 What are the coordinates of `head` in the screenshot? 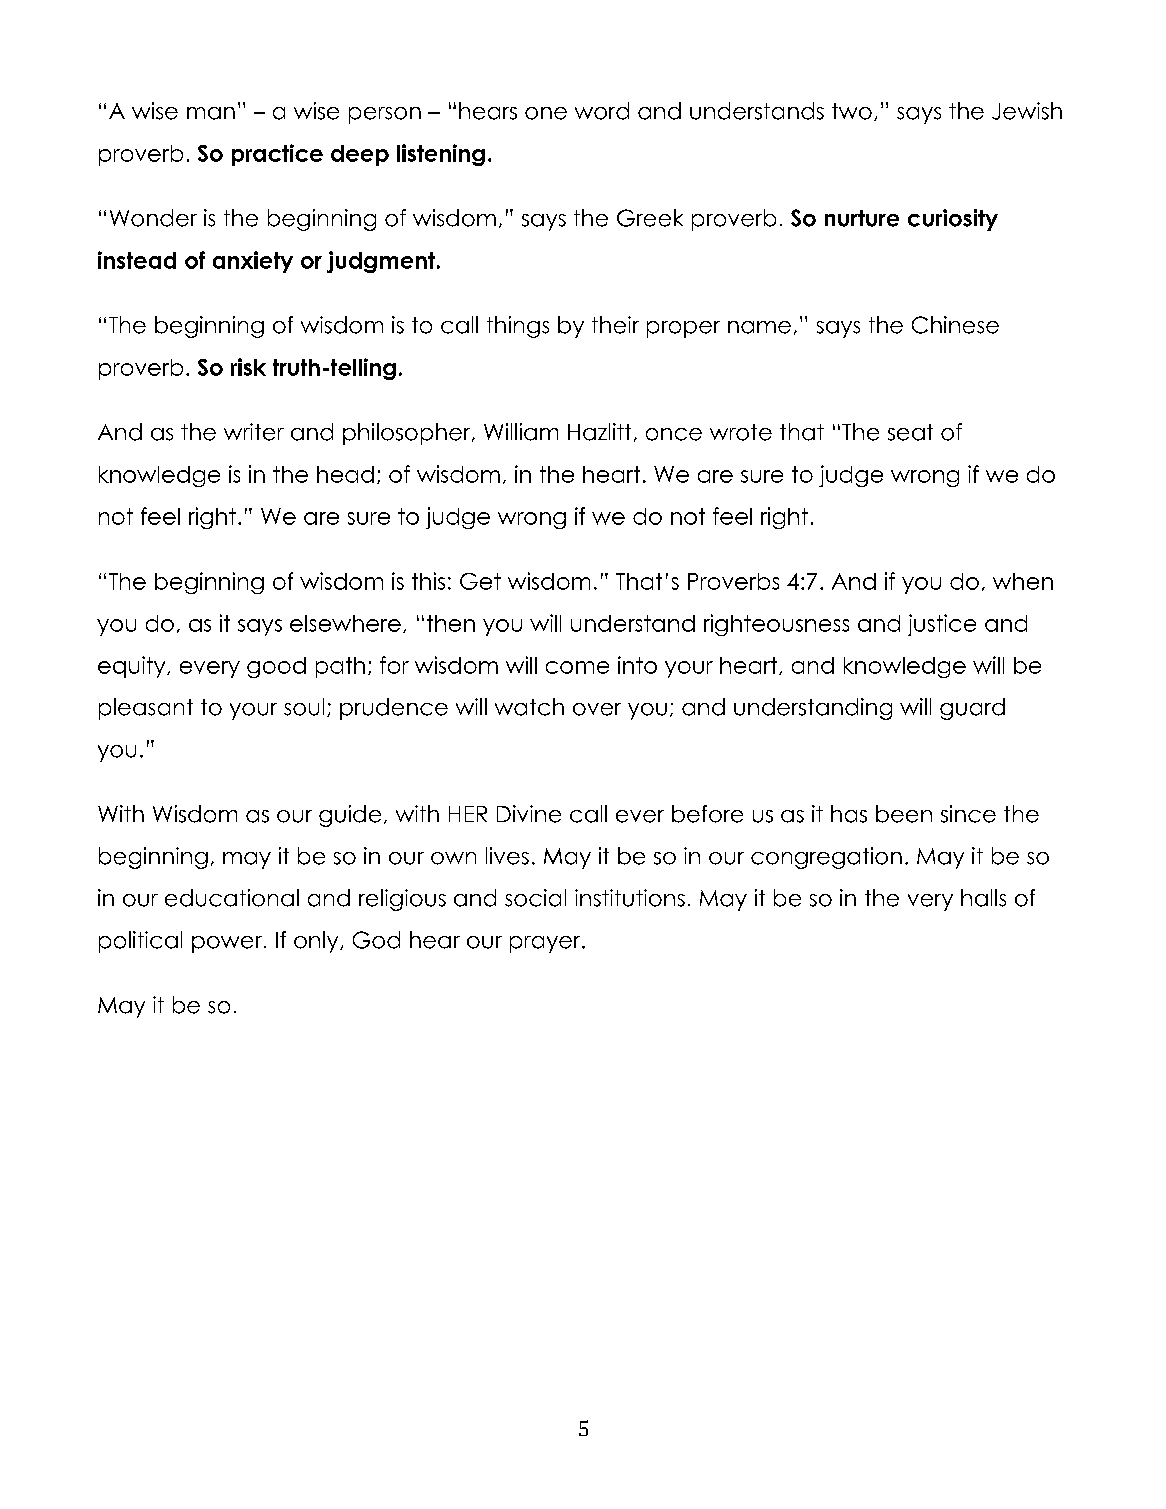 It's located at (345, 474).
